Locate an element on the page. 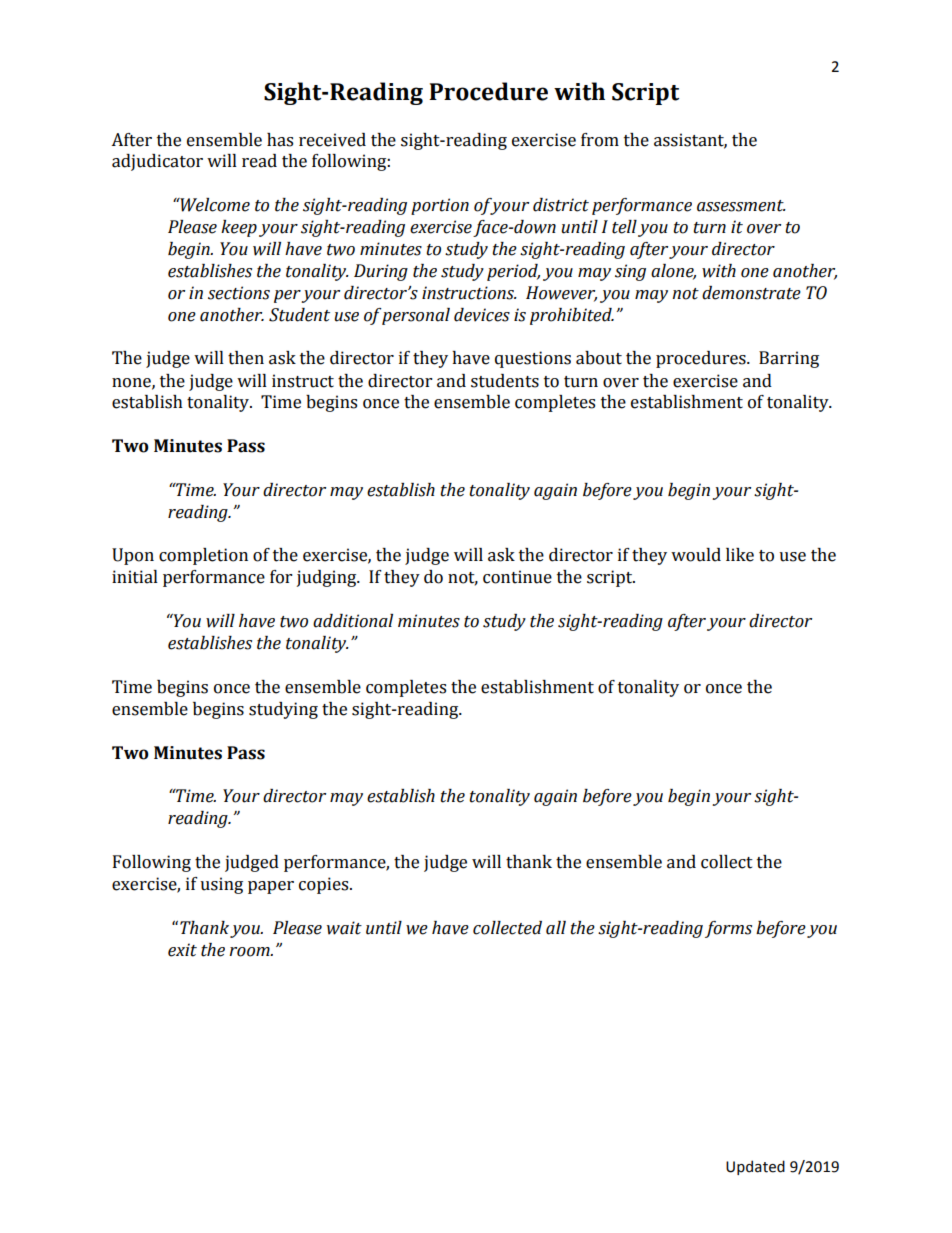 This document has width=952, height=1233. would is located at coordinates (696, 555).
